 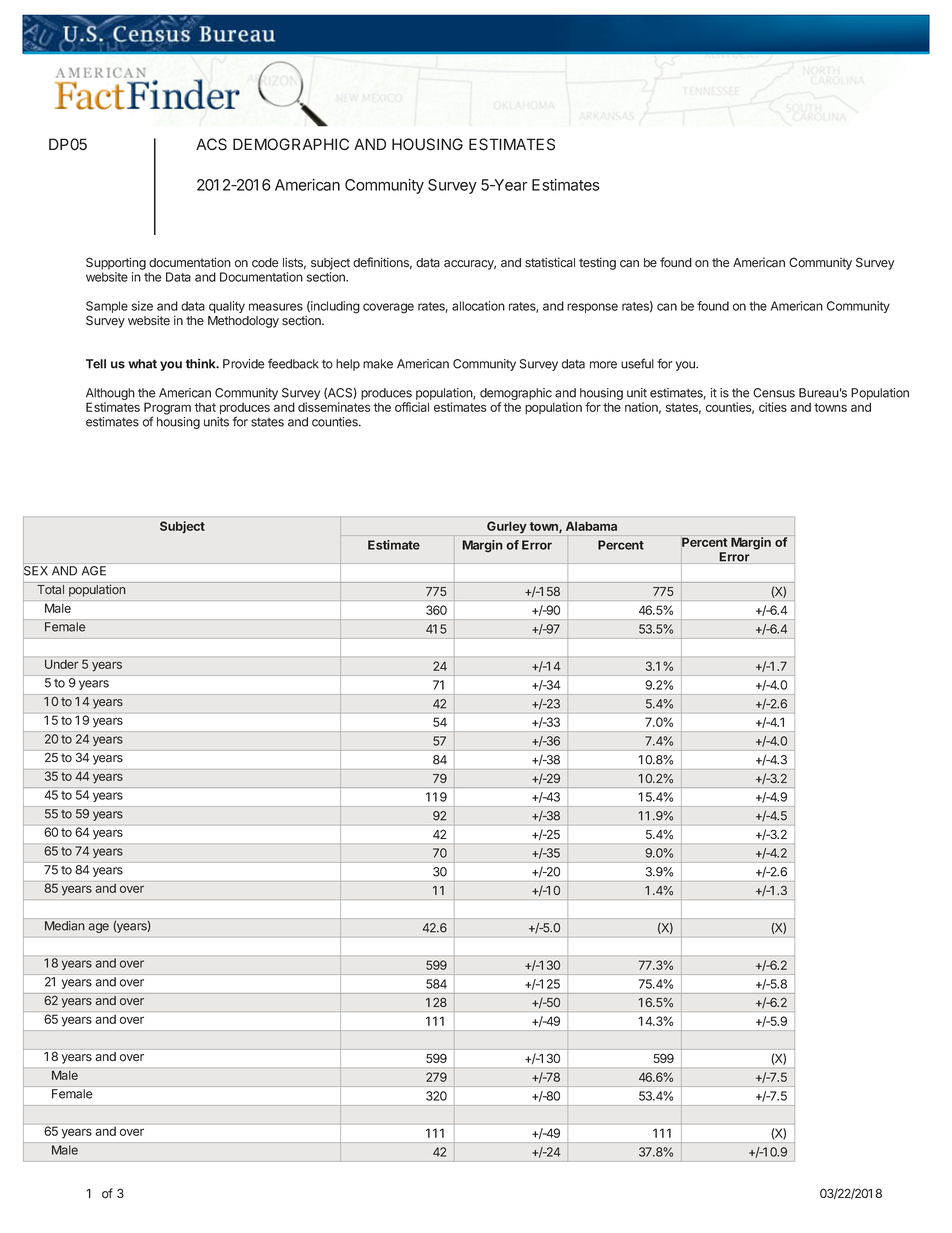 What do you see at coordinates (35, 570) in the screenshot?
I see `SEX` at bounding box center [35, 570].
